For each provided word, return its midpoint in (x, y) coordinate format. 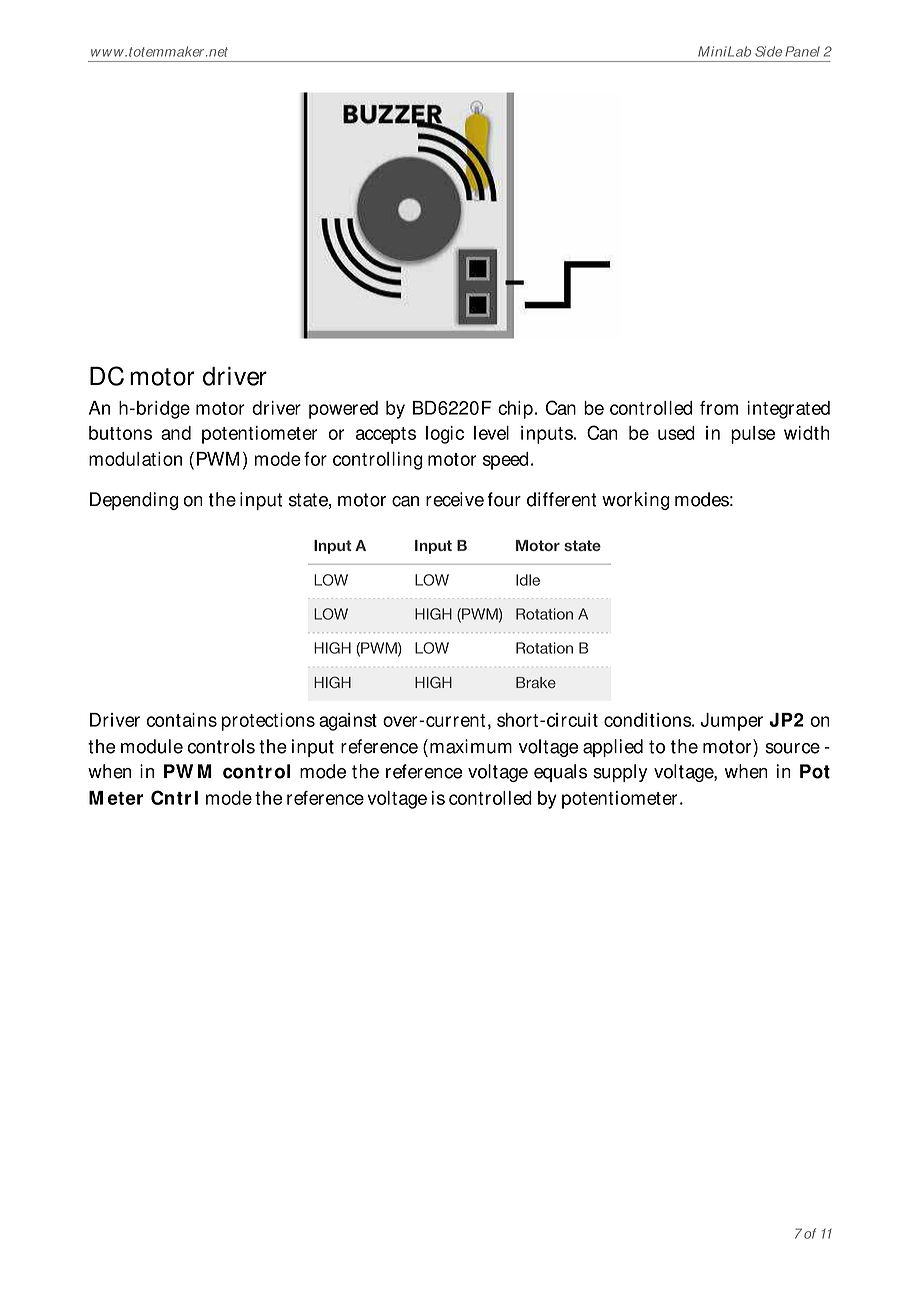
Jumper (731, 722)
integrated (789, 410)
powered (343, 410)
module (152, 746)
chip (515, 410)
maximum (471, 746)
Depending (134, 501)
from (719, 408)
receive (455, 499)
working (636, 501)
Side (768, 51)
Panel (802, 51)
